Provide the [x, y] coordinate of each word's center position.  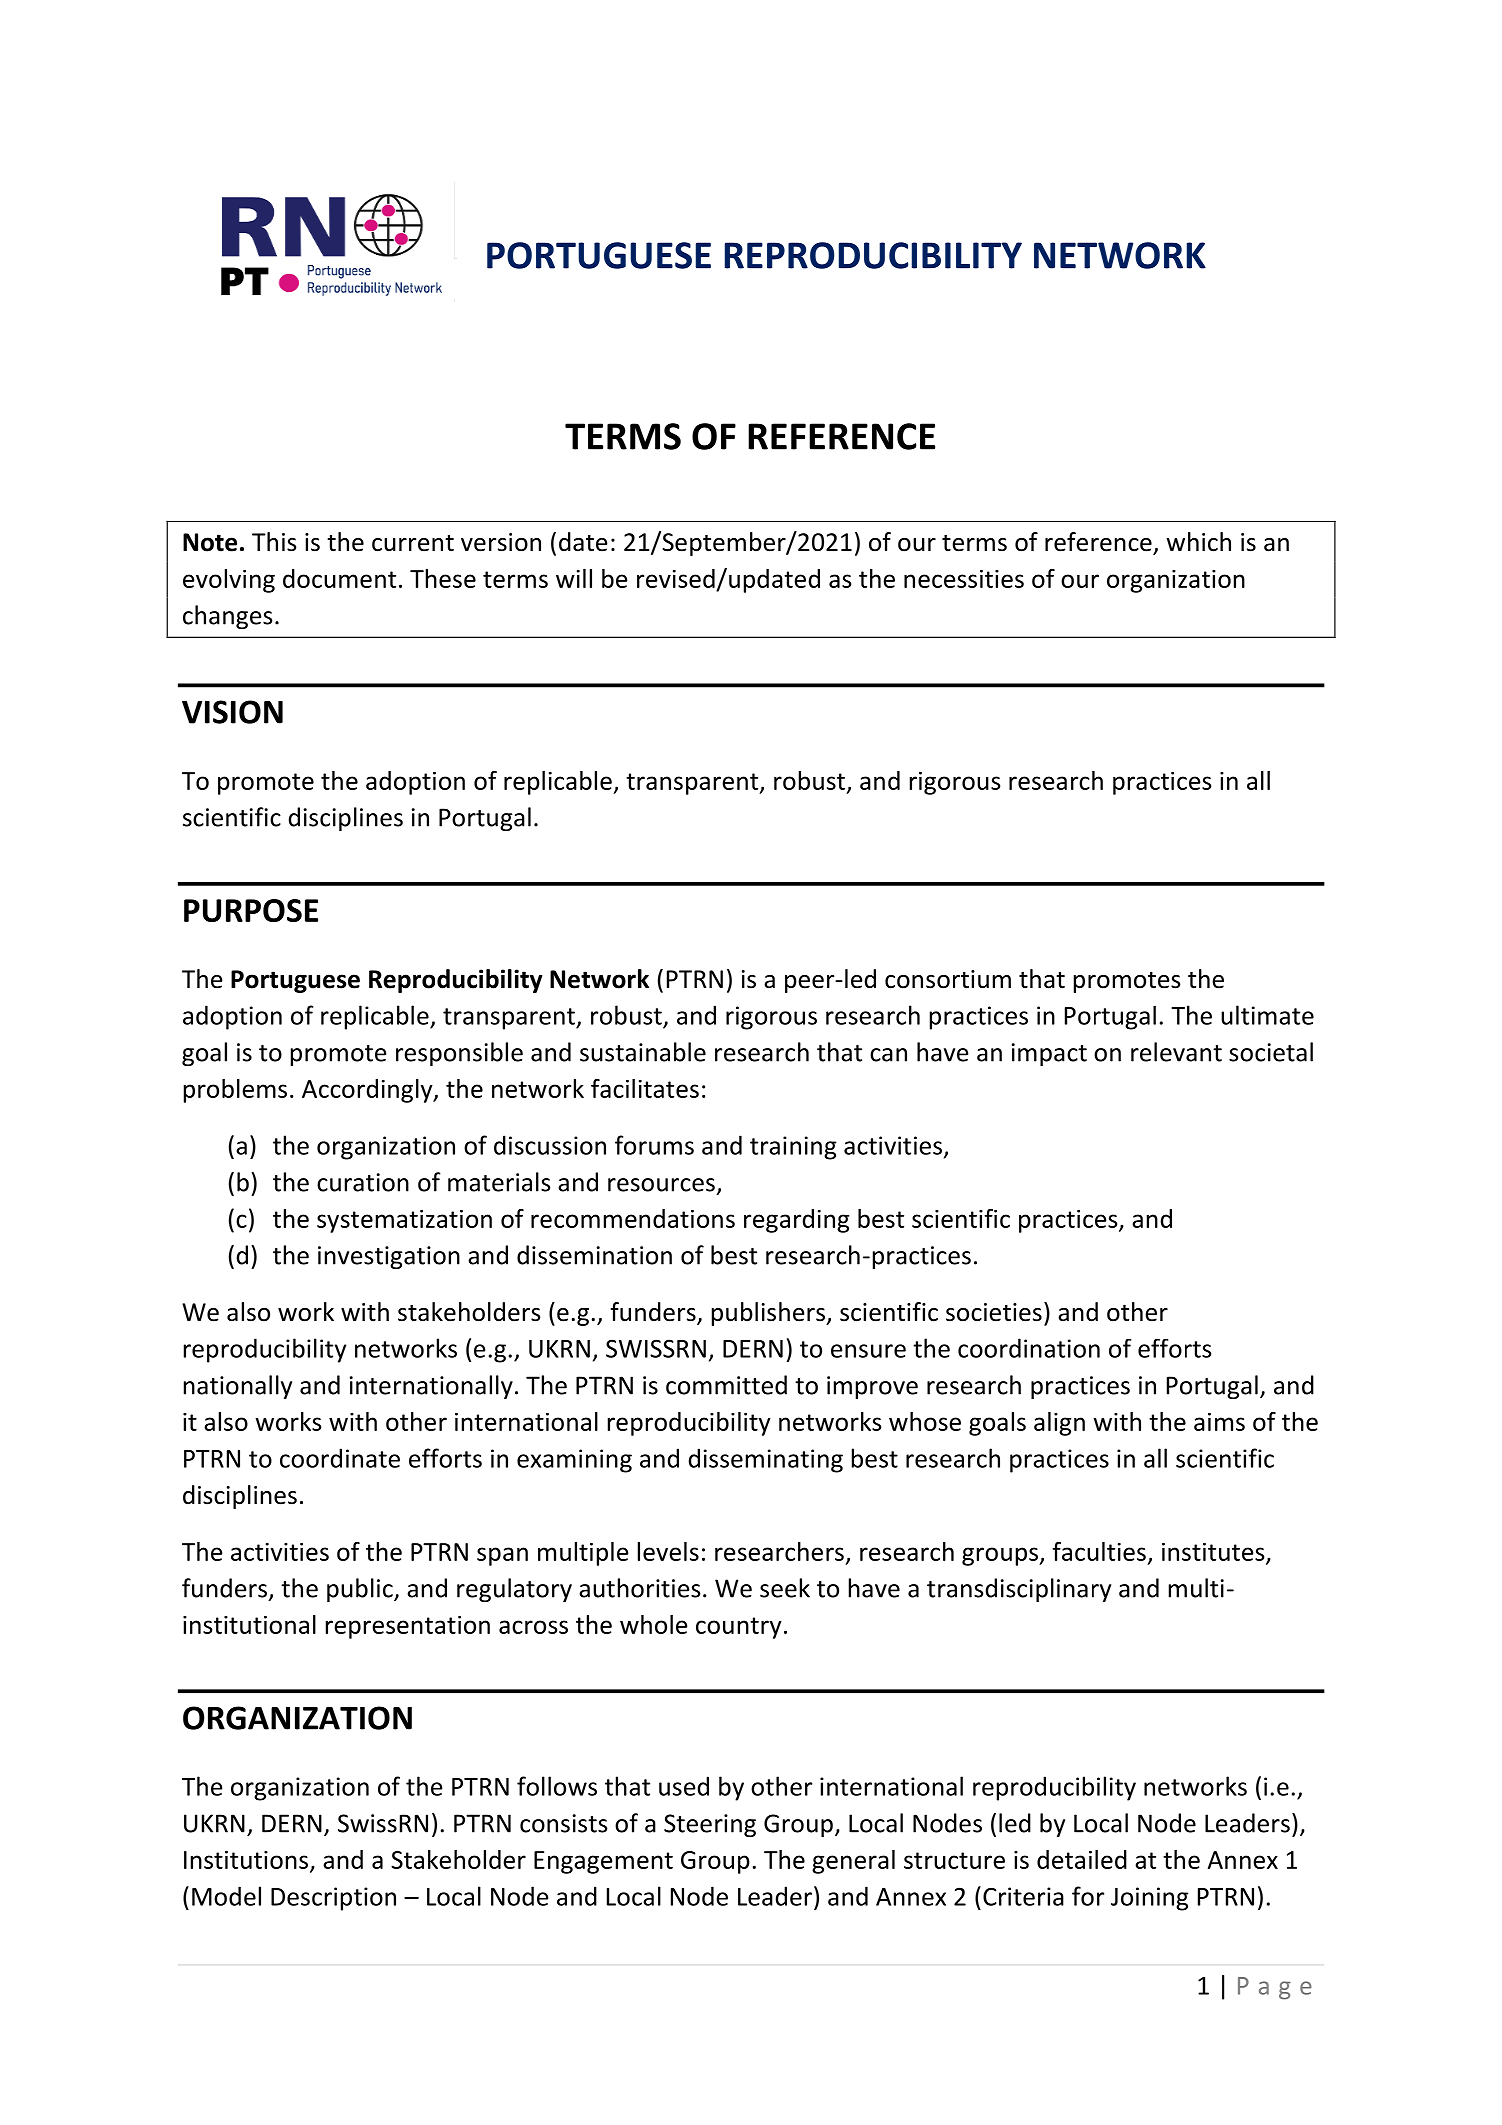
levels [668, 1551]
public [361, 1590]
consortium [948, 979]
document [339, 578]
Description [333, 1899]
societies [994, 1312]
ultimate [1267, 1015]
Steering [710, 1825]
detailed [1082, 1859]
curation [363, 1182]
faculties [1099, 1551]
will [574, 578]
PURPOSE [251, 910]
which [1198, 542]
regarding [796, 1221]
